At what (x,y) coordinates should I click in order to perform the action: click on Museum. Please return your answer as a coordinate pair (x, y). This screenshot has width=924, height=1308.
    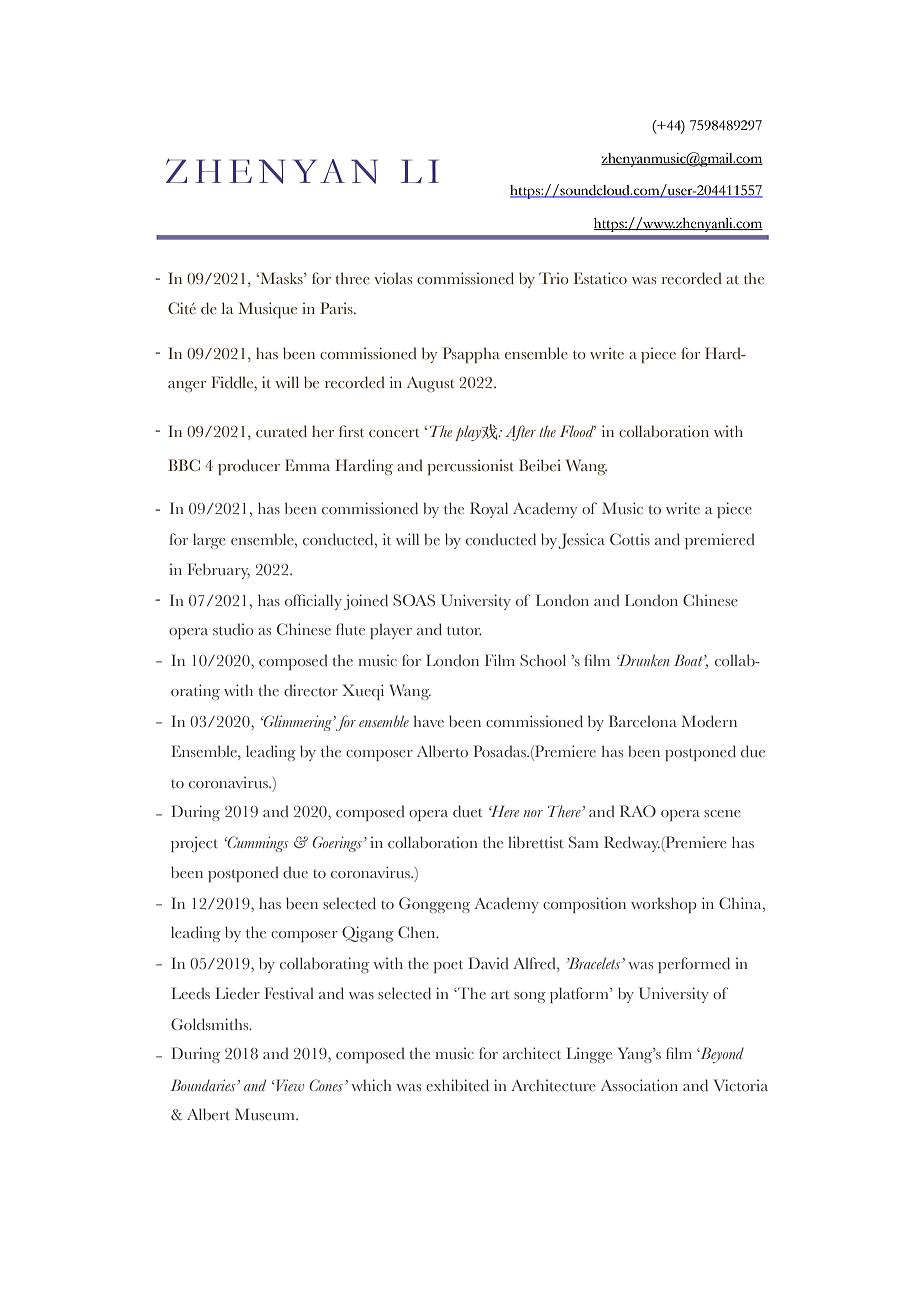
    Looking at the image, I should click on (266, 1114).
